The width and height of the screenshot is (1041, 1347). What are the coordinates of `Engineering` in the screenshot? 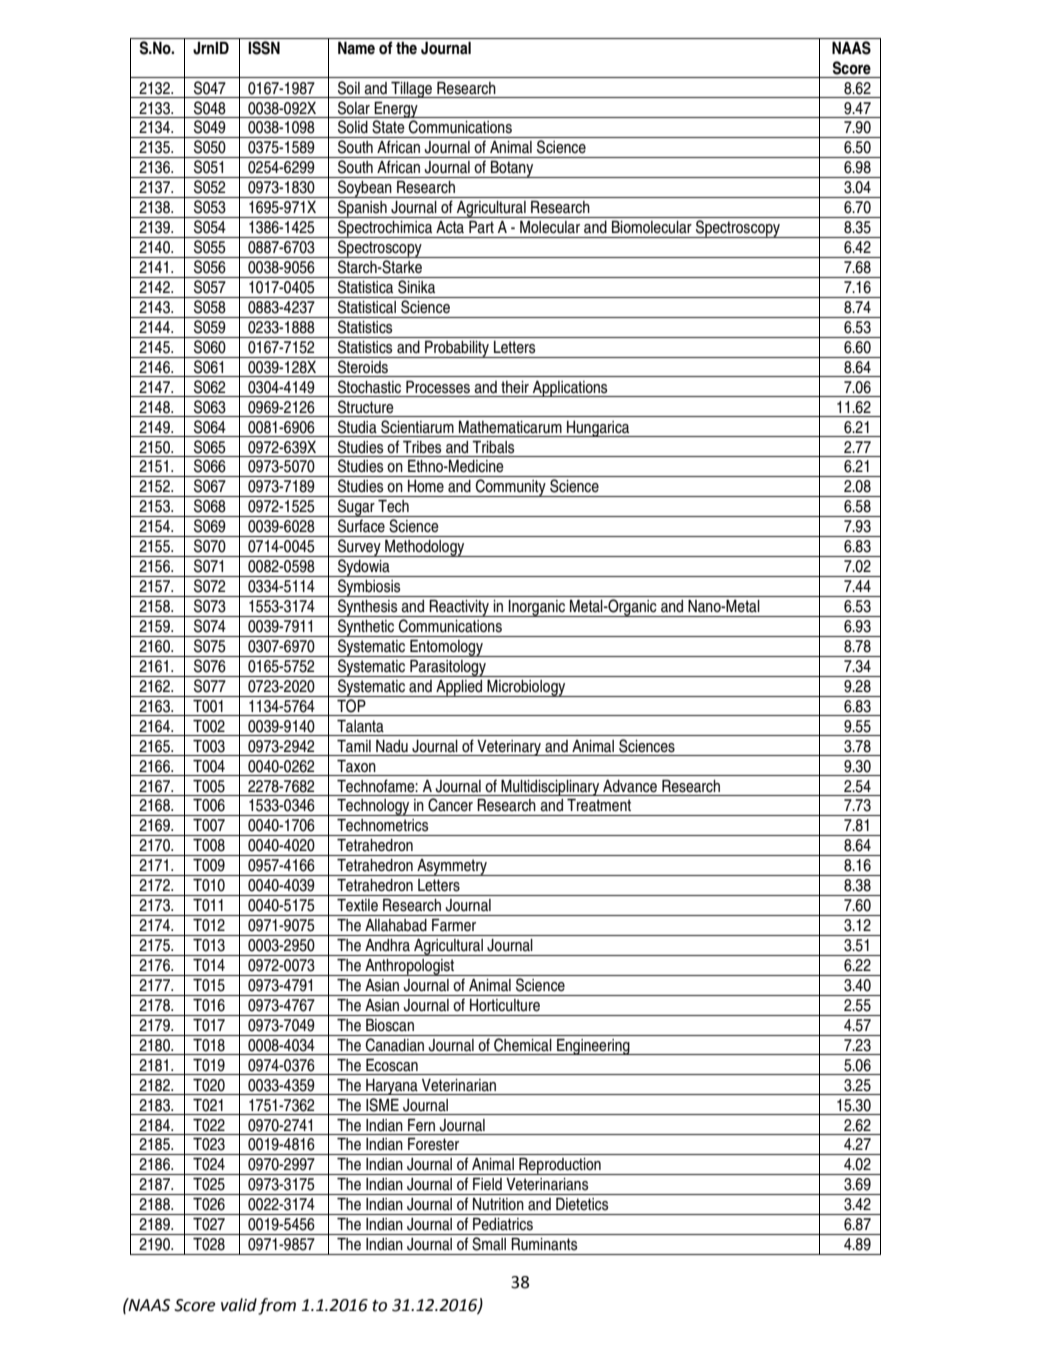 It's located at (593, 1047).
